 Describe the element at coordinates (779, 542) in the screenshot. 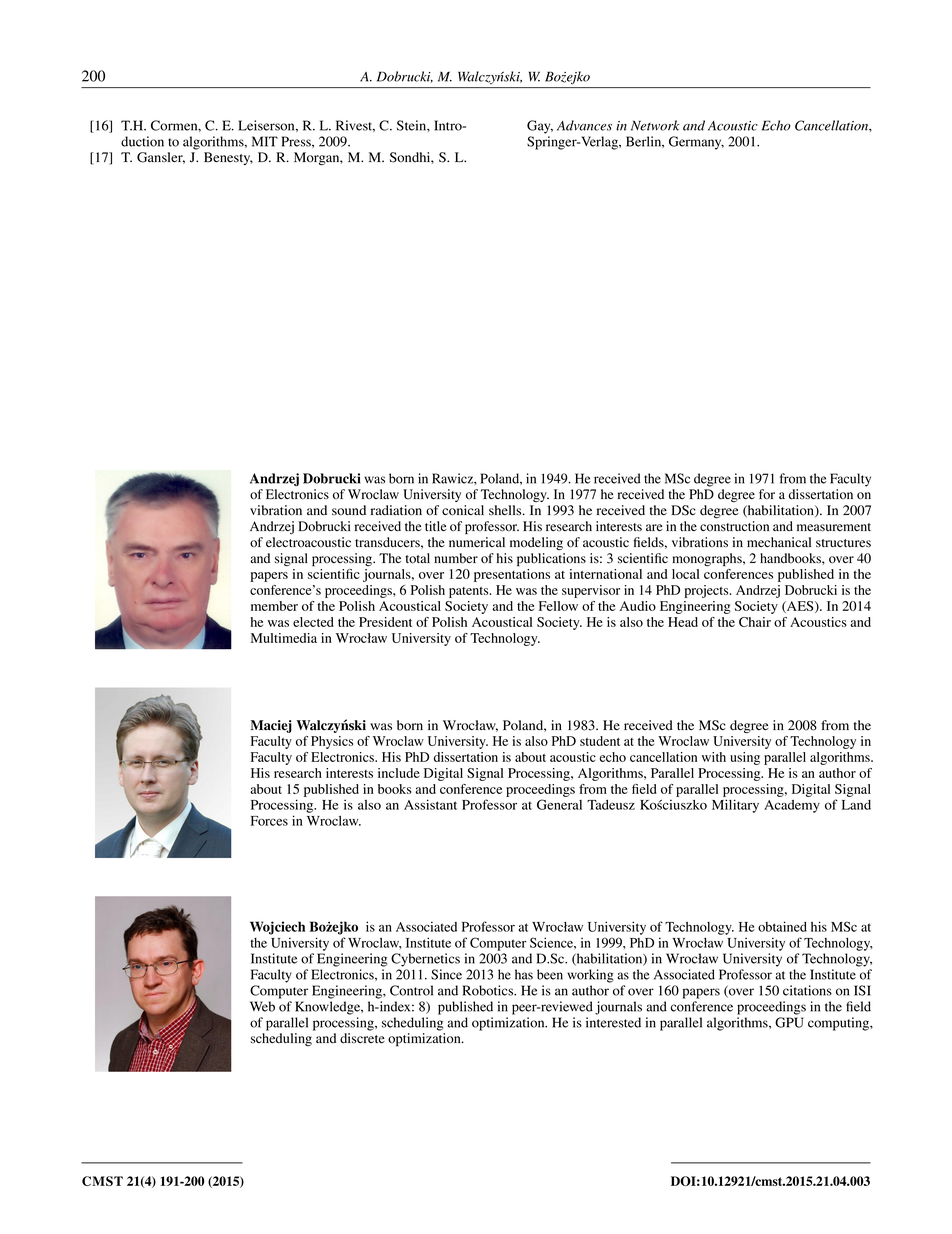

I see `mechanical` at that location.
